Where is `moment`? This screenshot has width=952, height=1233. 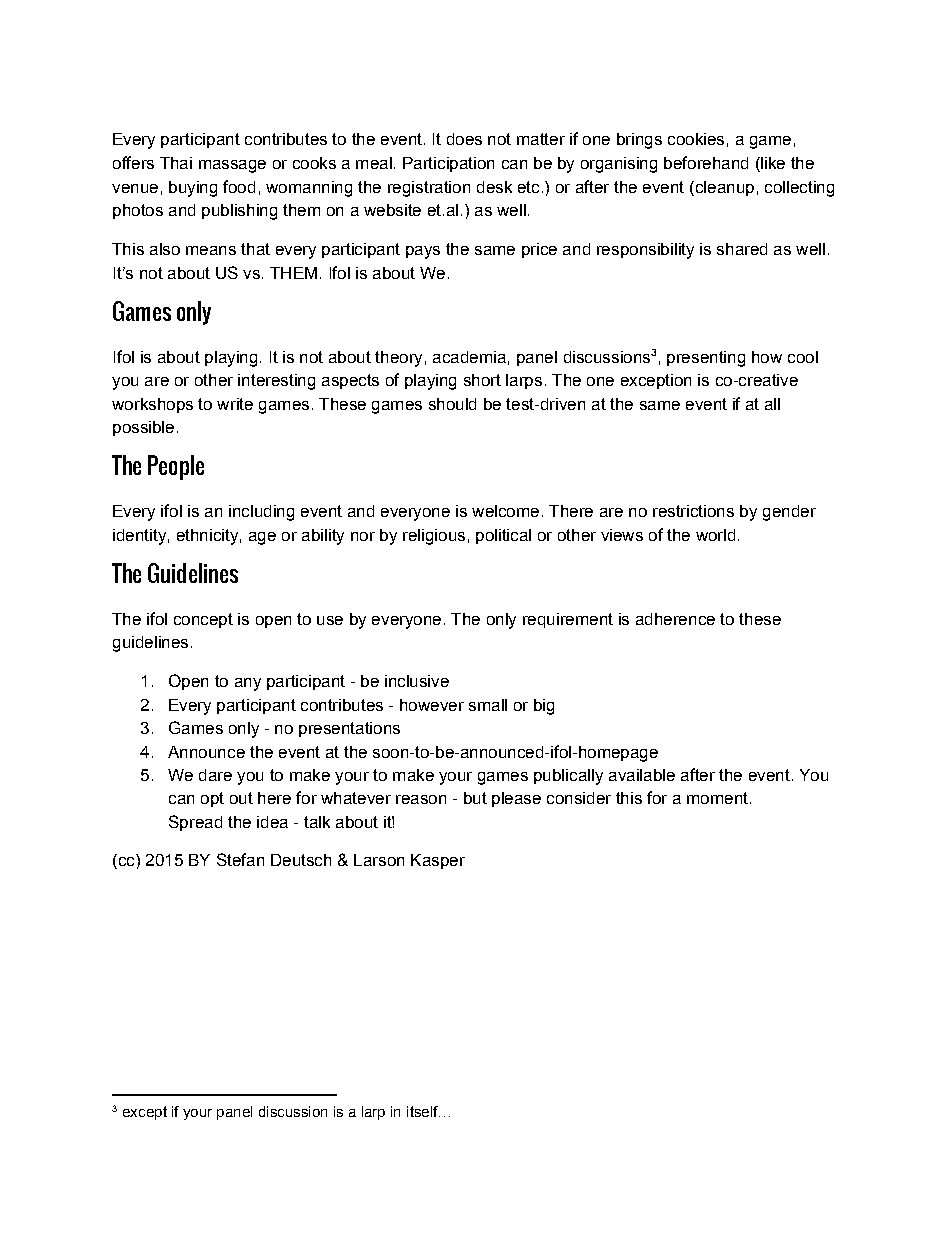 moment is located at coordinates (717, 798).
